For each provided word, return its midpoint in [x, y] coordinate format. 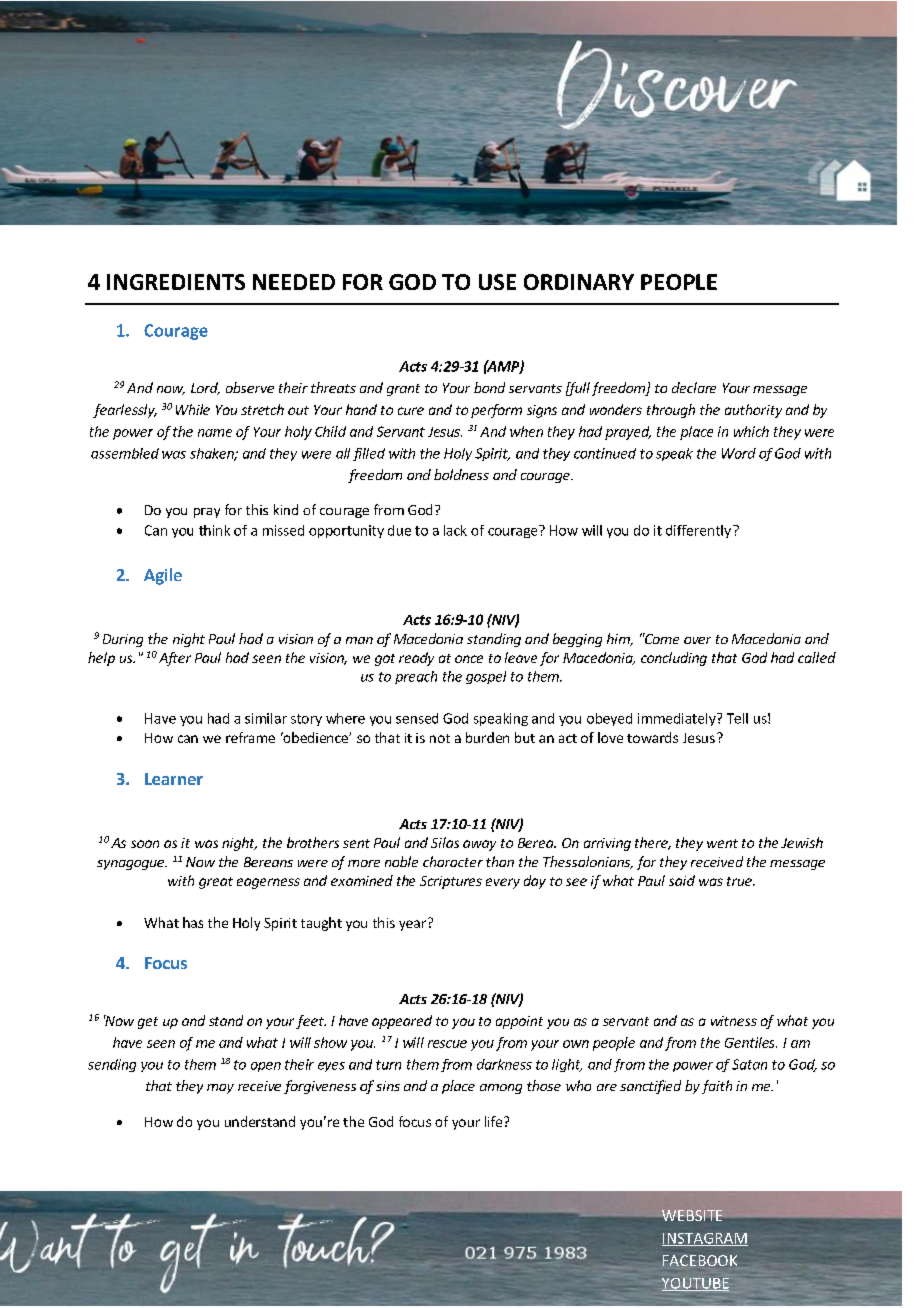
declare [694, 387]
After [175, 659]
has [193, 922]
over [697, 640]
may [220, 1089]
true [740, 881]
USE [497, 282]
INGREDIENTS [176, 282]
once [469, 659]
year [414, 924]
